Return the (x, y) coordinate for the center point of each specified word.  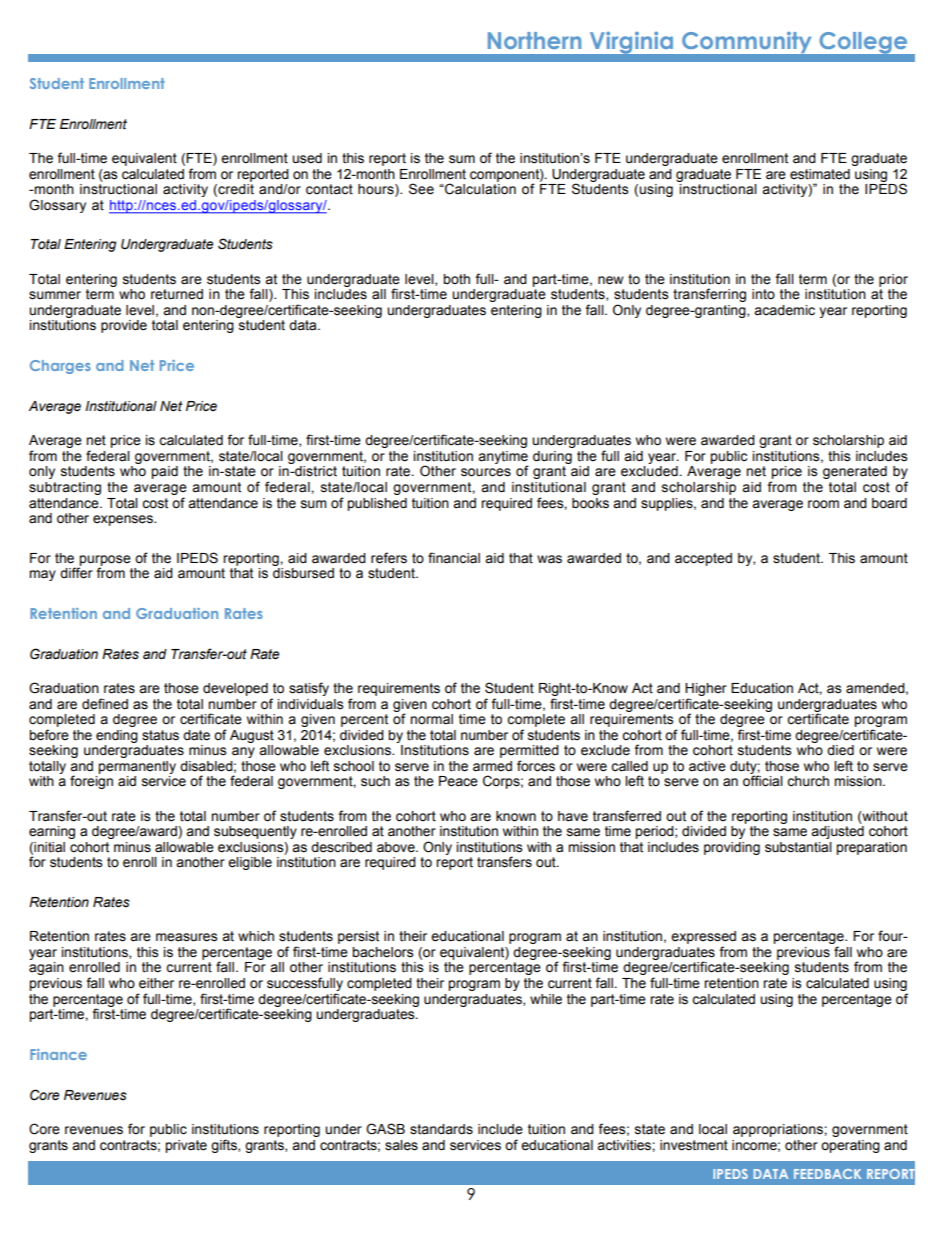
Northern (534, 40)
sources (486, 472)
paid (164, 472)
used (307, 158)
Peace (458, 781)
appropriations (779, 1130)
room (823, 504)
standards (441, 1129)
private (186, 1146)
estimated (820, 174)
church (808, 781)
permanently (137, 767)
